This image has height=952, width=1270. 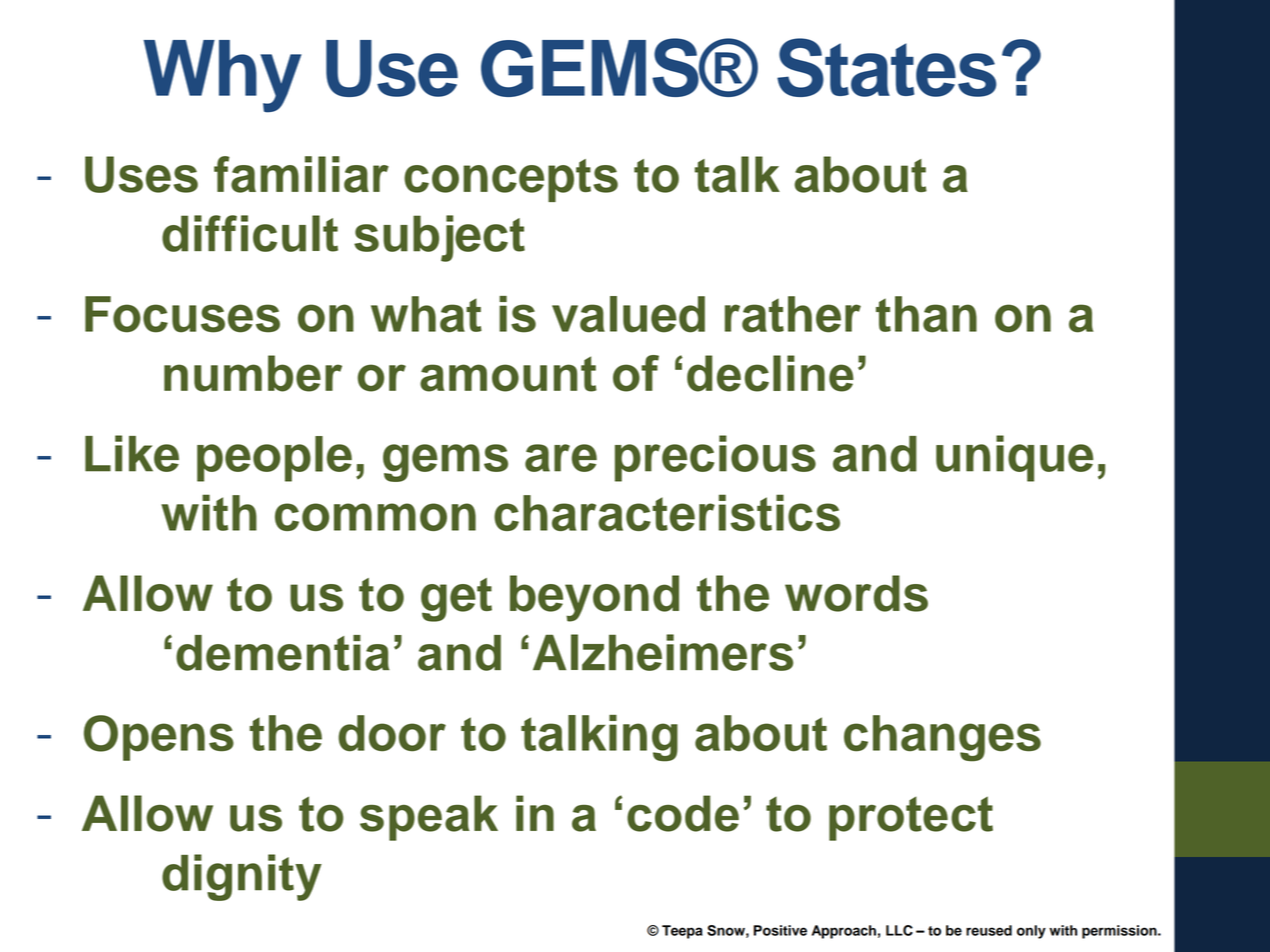 What do you see at coordinates (899, 930) in the image?
I see `LLC` at bounding box center [899, 930].
